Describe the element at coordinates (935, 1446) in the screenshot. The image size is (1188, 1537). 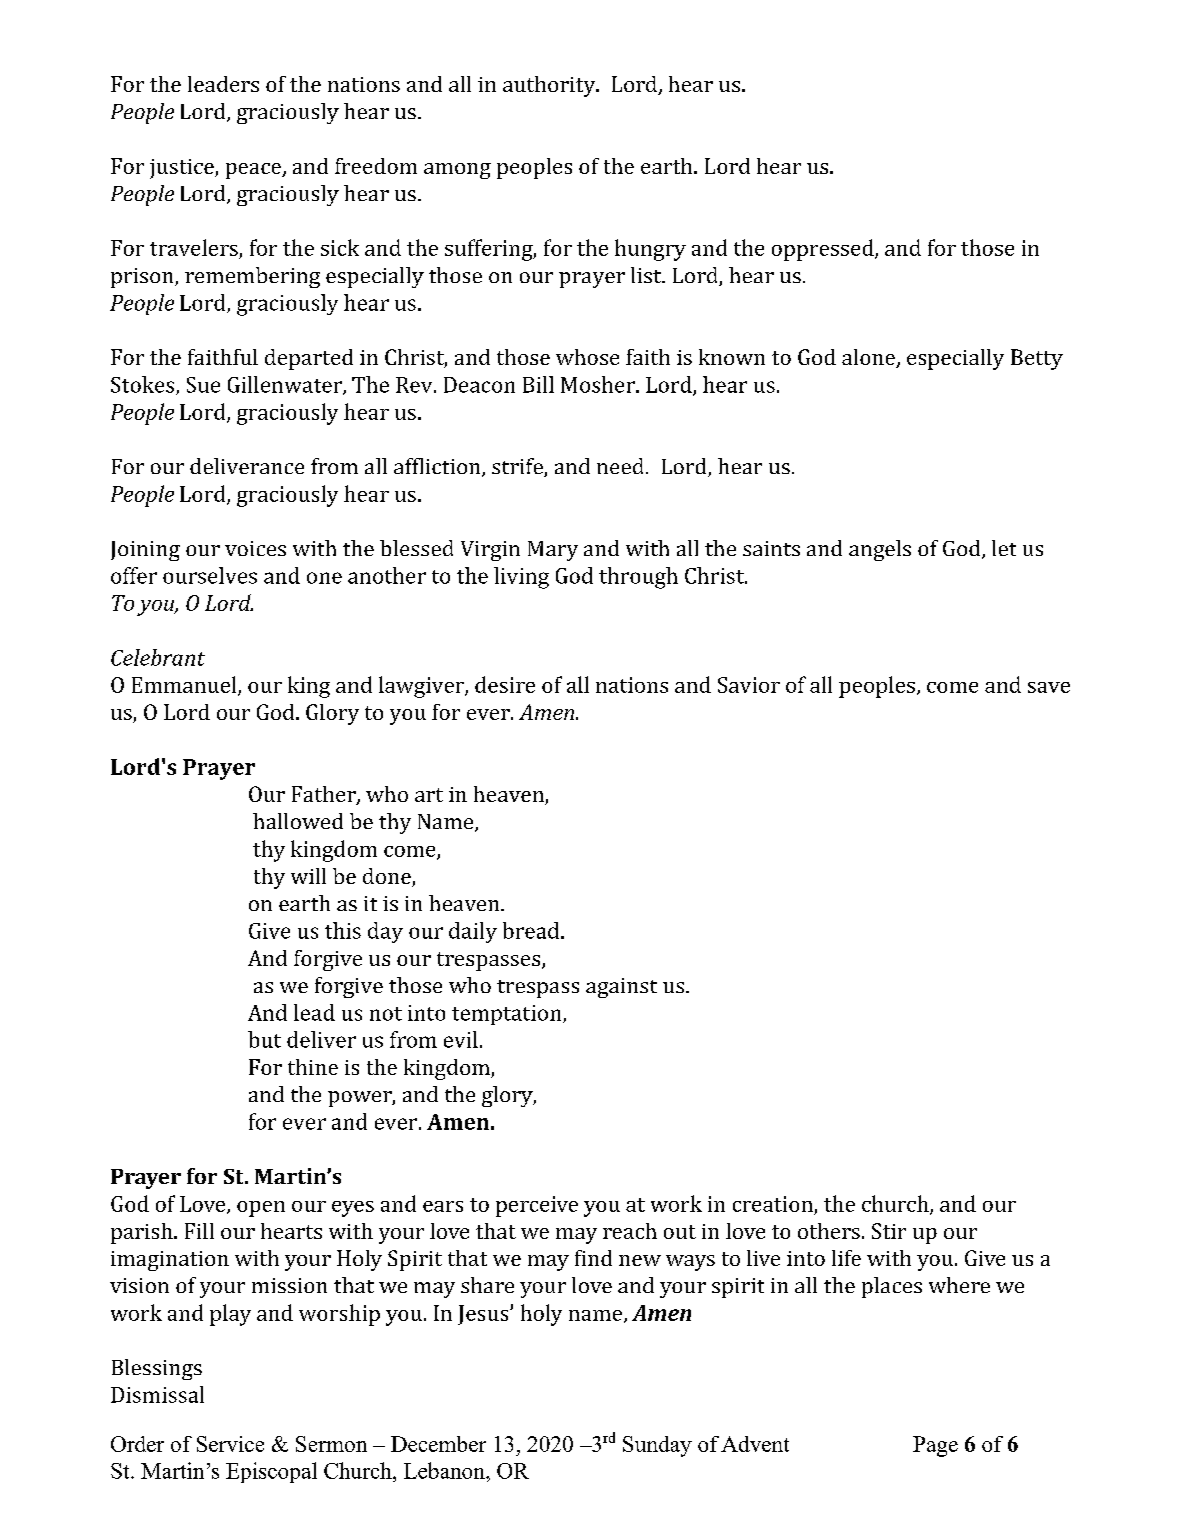
I see `Page` at that location.
